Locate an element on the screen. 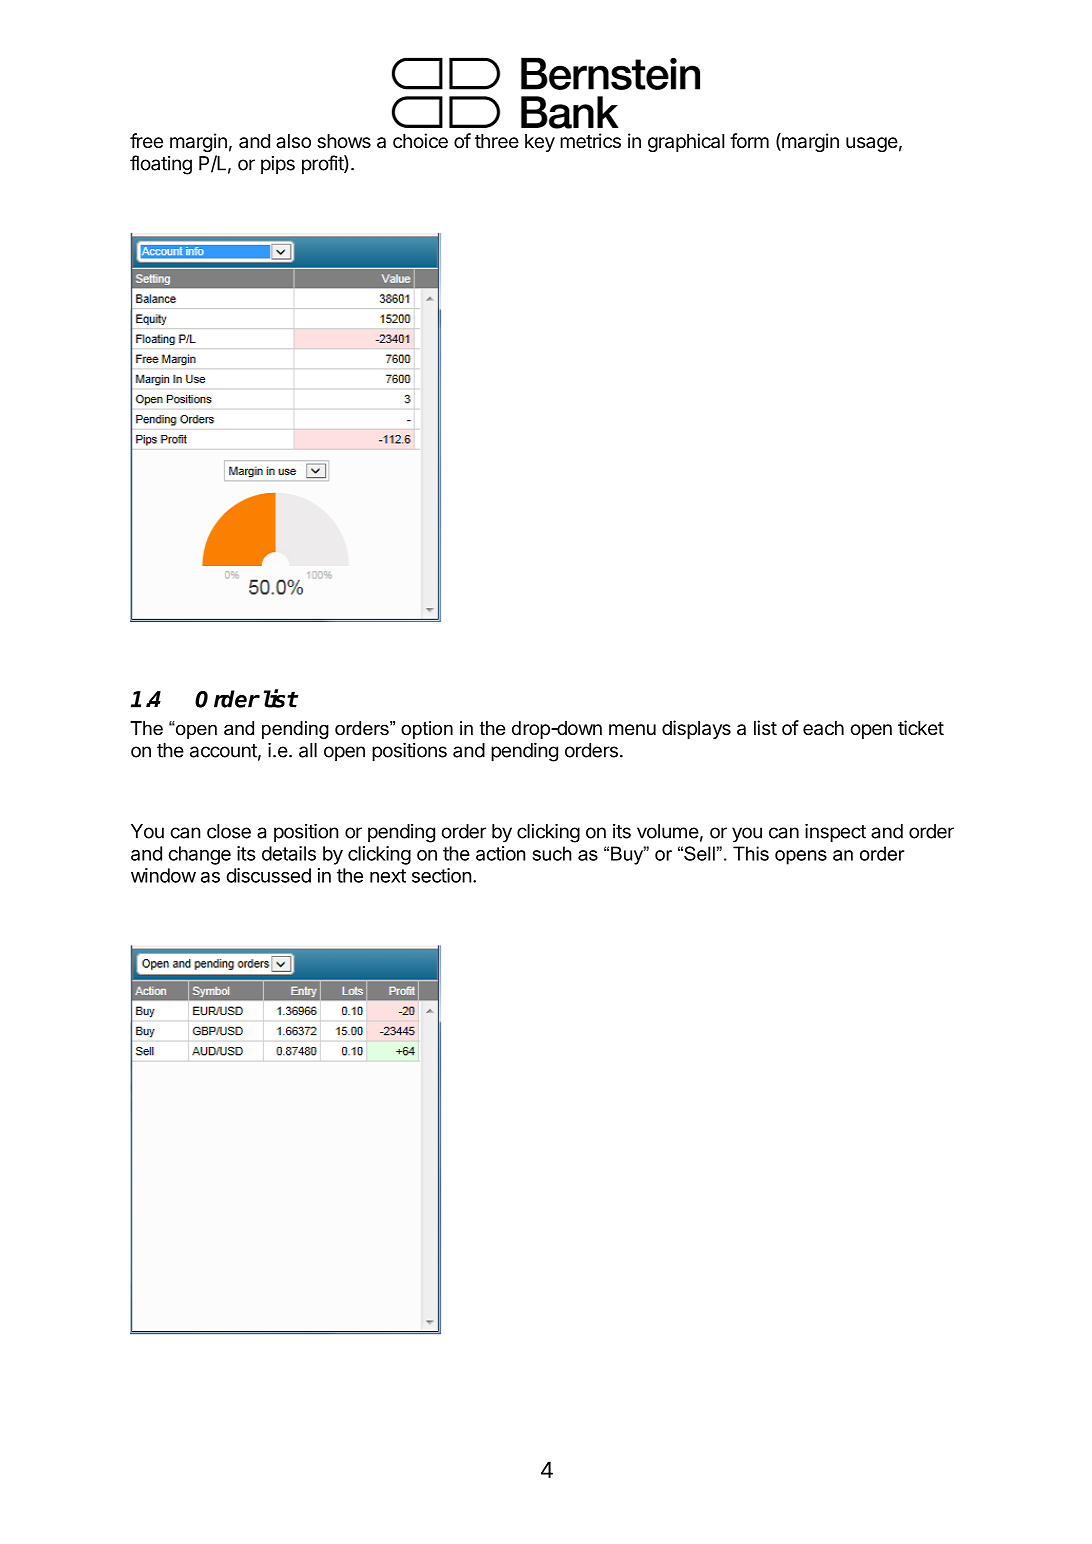  floating is located at coordinates (161, 165).
